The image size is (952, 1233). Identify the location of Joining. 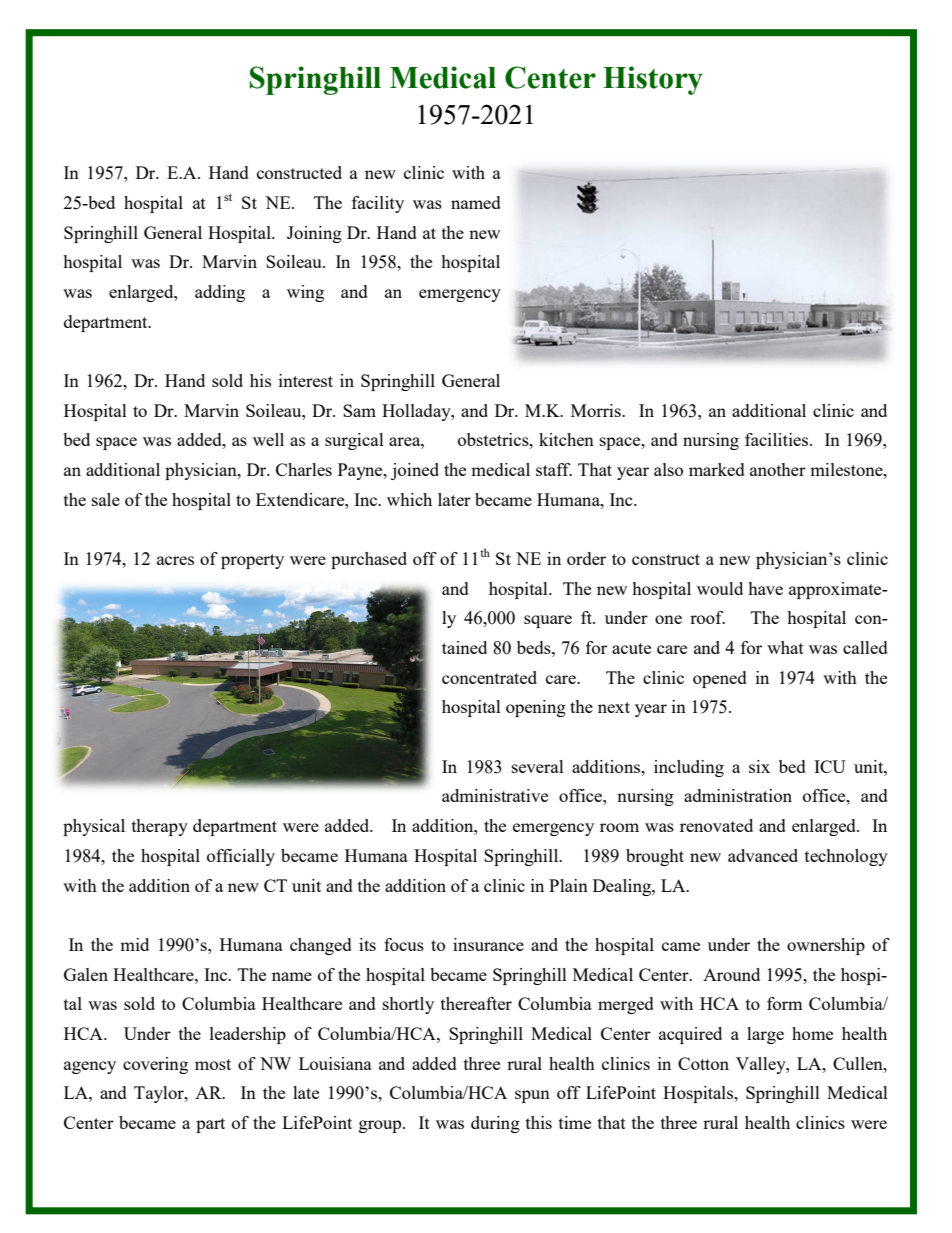
(314, 234).
